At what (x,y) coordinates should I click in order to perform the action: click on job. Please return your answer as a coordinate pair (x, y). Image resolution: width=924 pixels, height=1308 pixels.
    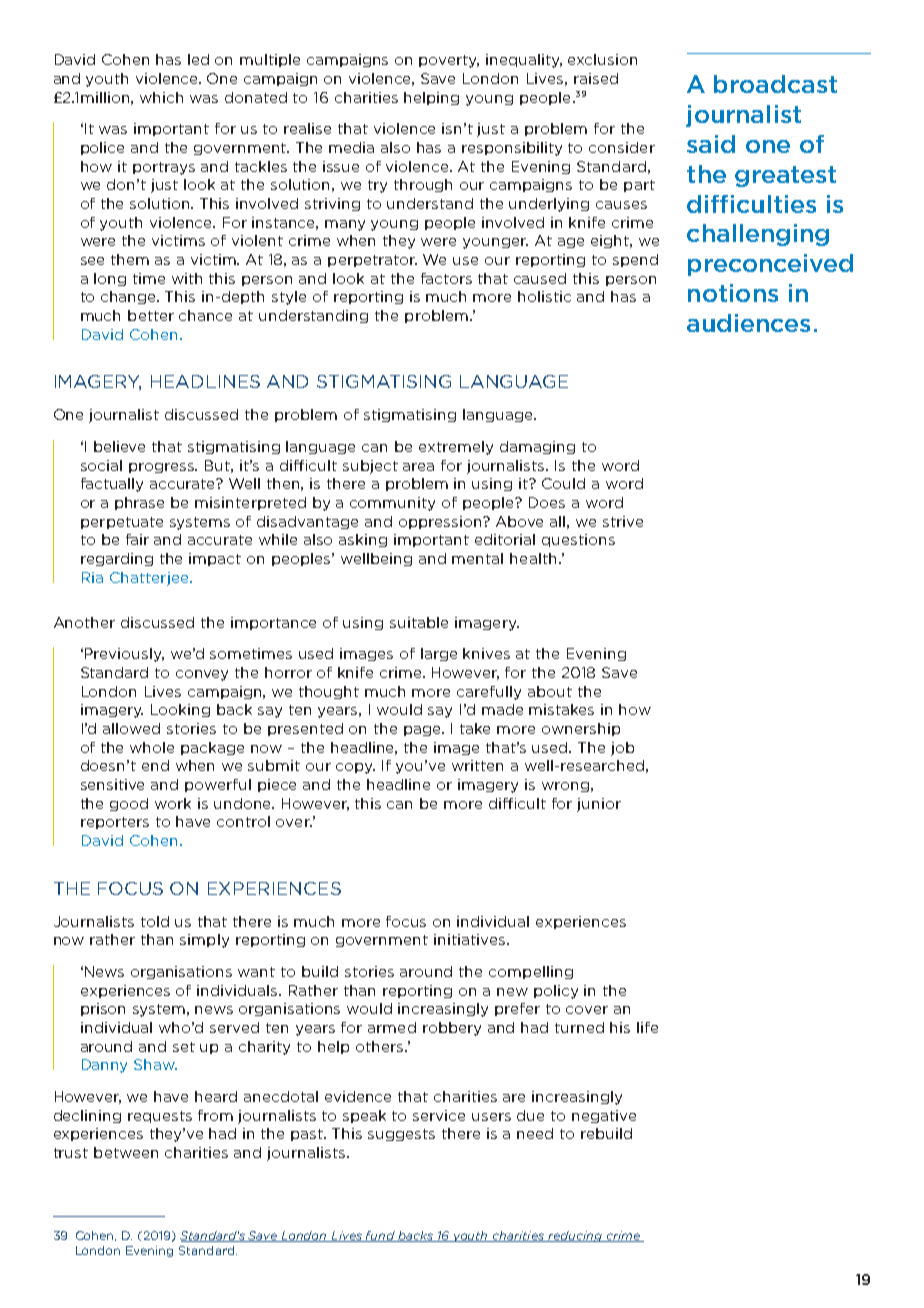
    Looking at the image, I should click on (622, 749).
